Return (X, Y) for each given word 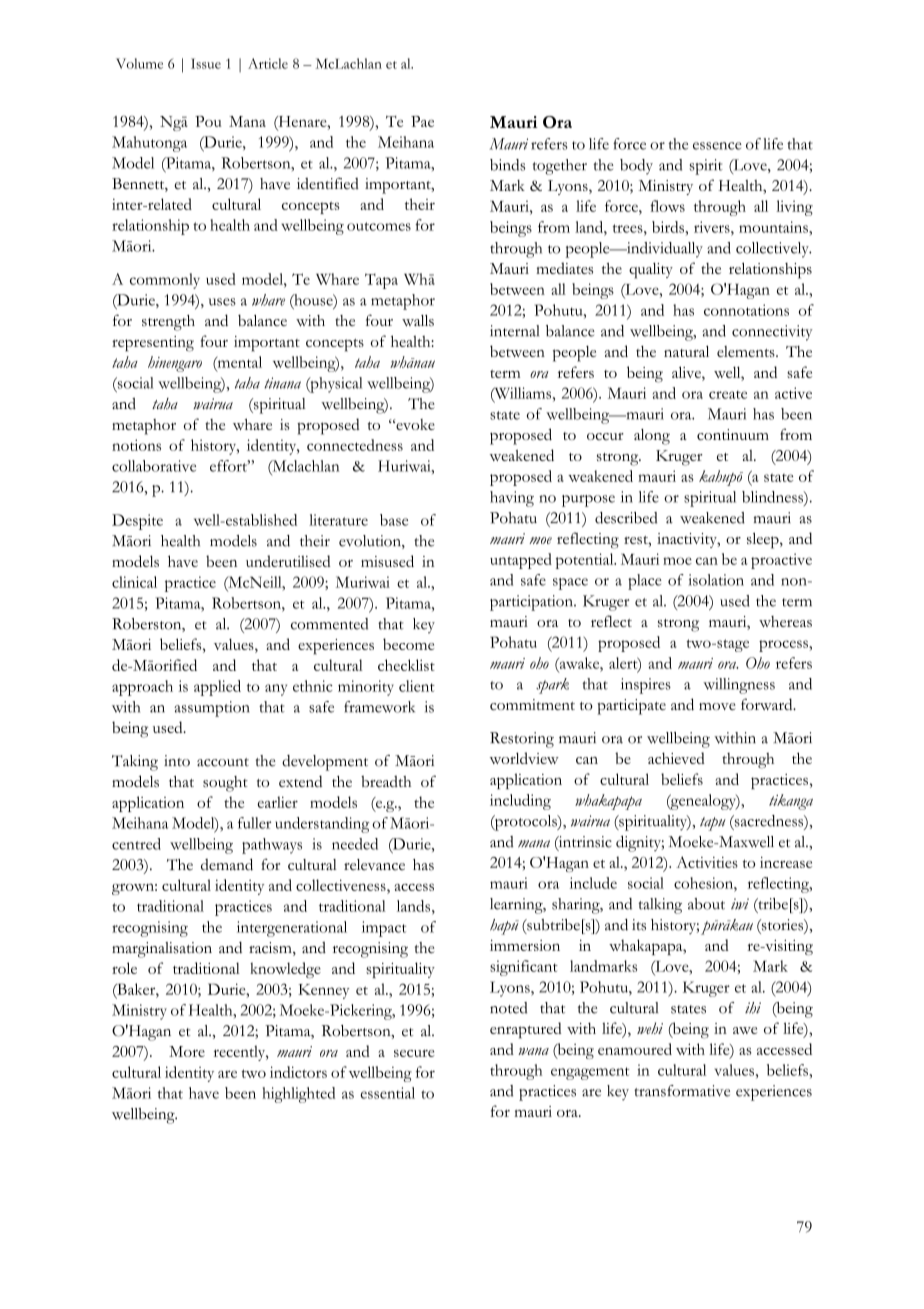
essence (717, 146)
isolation (716, 580)
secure (414, 1053)
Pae (422, 121)
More (187, 1051)
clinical (134, 582)
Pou (208, 121)
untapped (521, 561)
